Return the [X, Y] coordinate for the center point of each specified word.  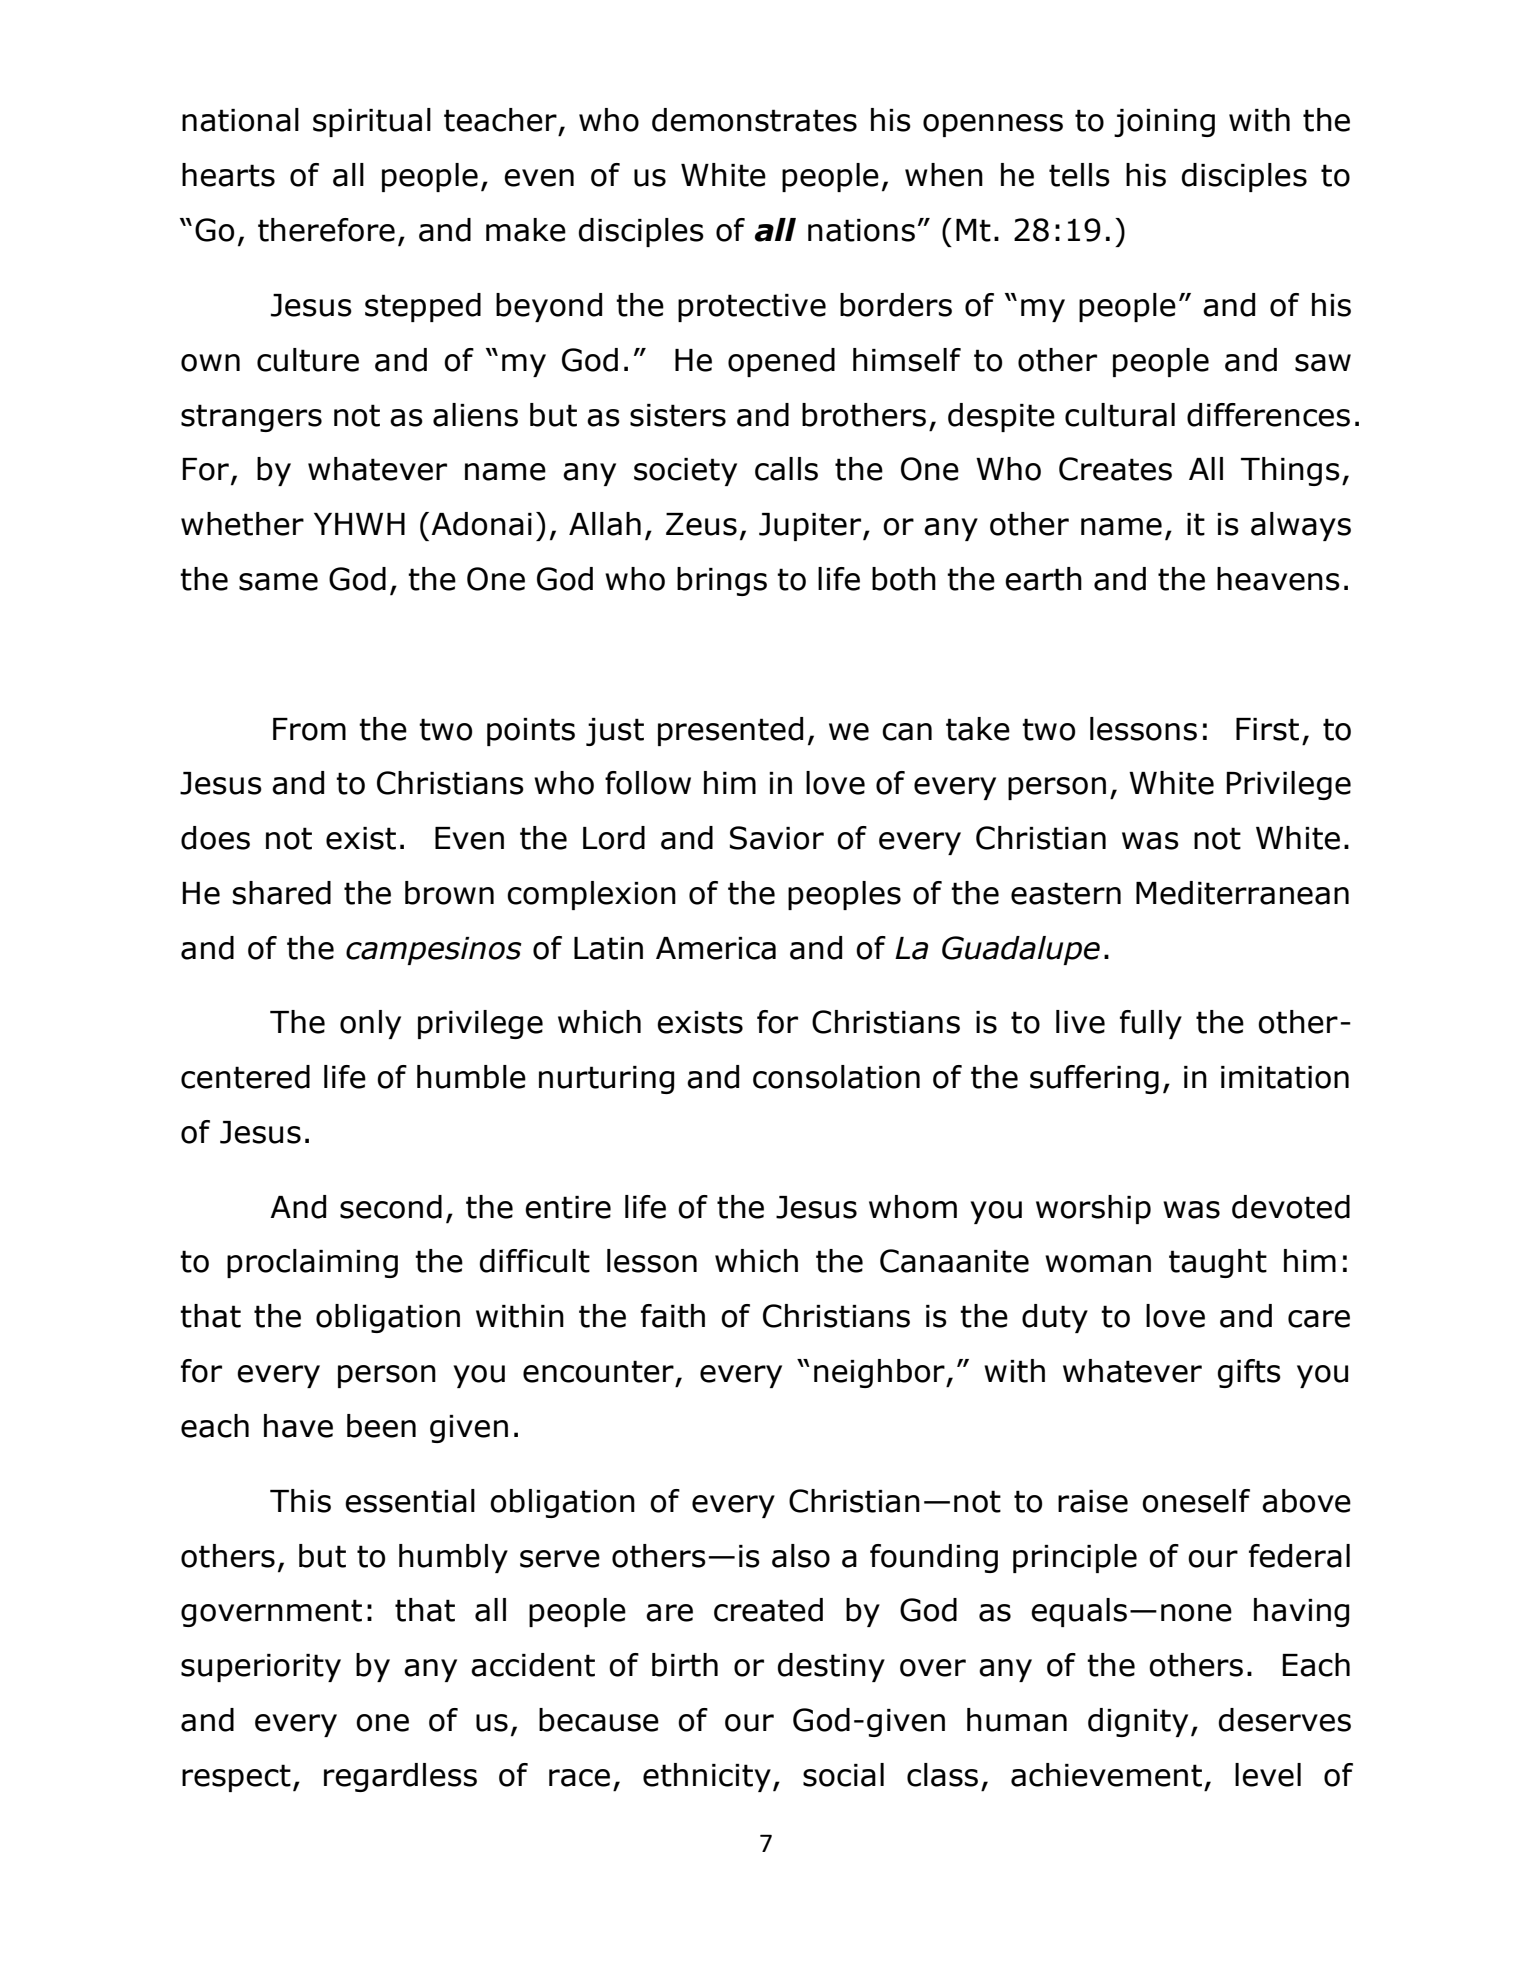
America [716, 948]
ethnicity [707, 1777]
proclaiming [312, 1263]
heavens [1278, 579]
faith [673, 1316]
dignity [1138, 1722]
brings [722, 581]
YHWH [359, 524]
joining [1164, 123]
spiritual [372, 122]
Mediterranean [1242, 893]
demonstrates [754, 120]
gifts [1249, 1373]
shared [282, 893]
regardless [400, 1777]
